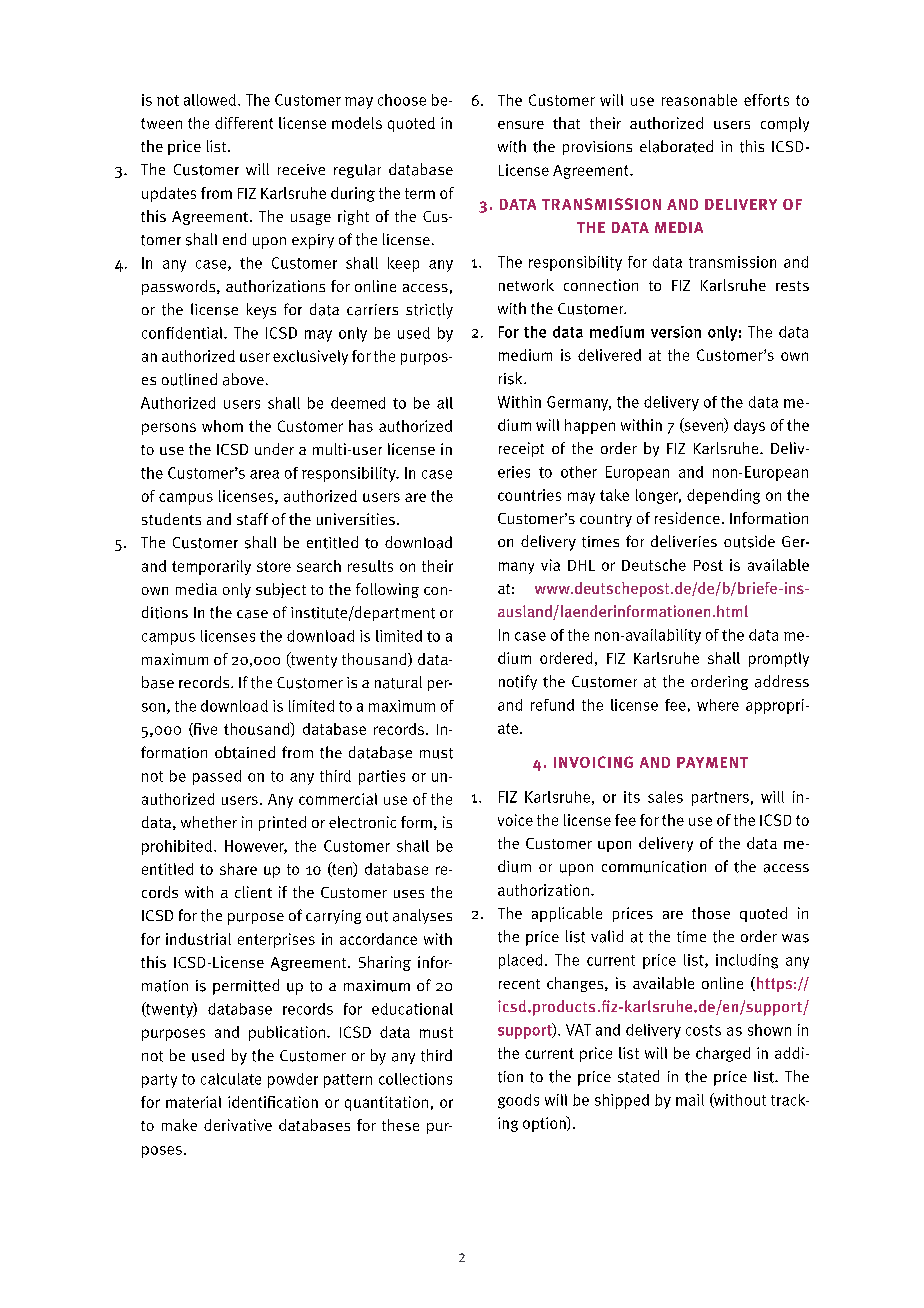  Describe the element at coordinates (704, 427) in the page. I see `seven` at that location.
